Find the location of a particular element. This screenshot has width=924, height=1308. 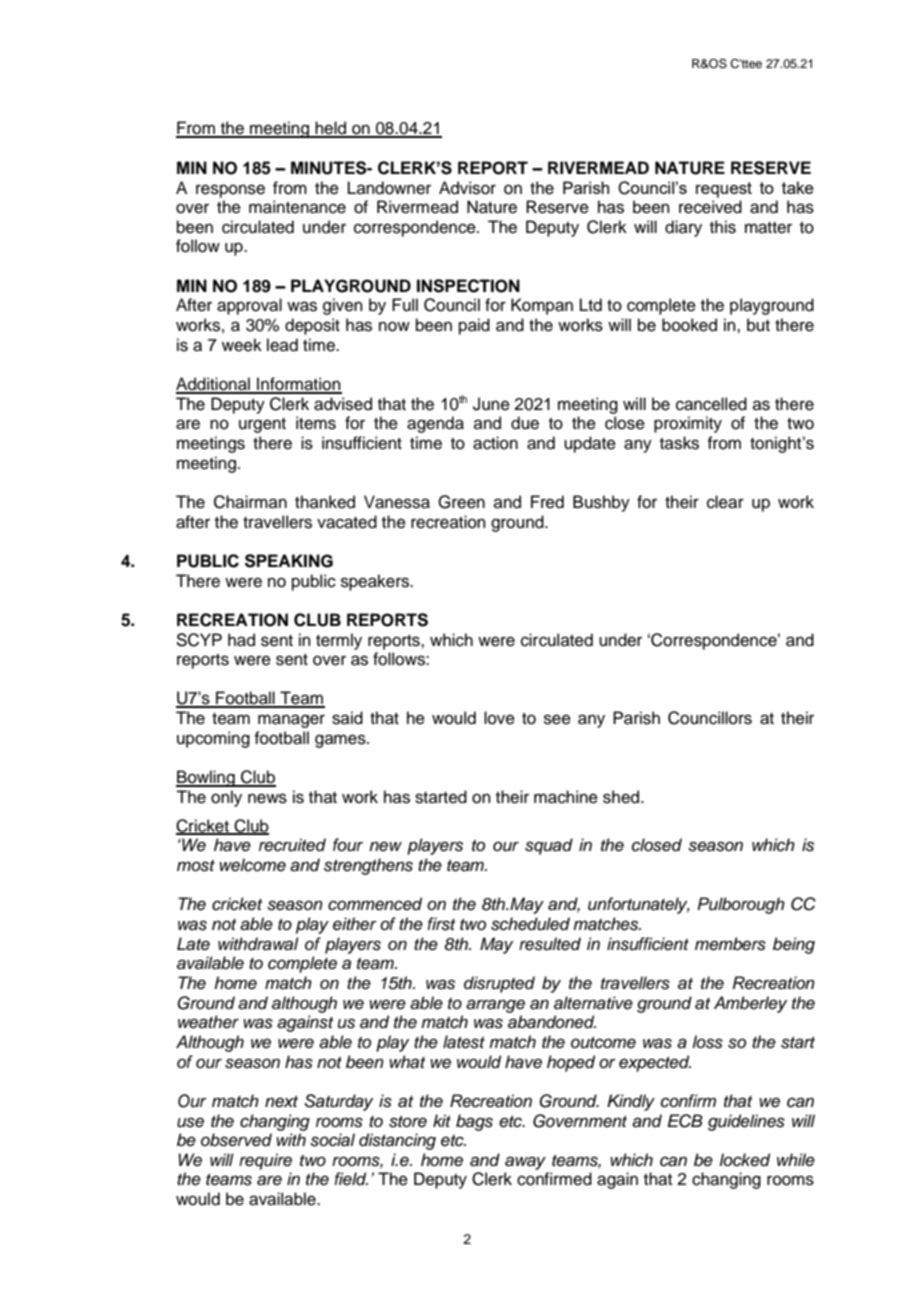

response is located at coordinates (230, 191).
